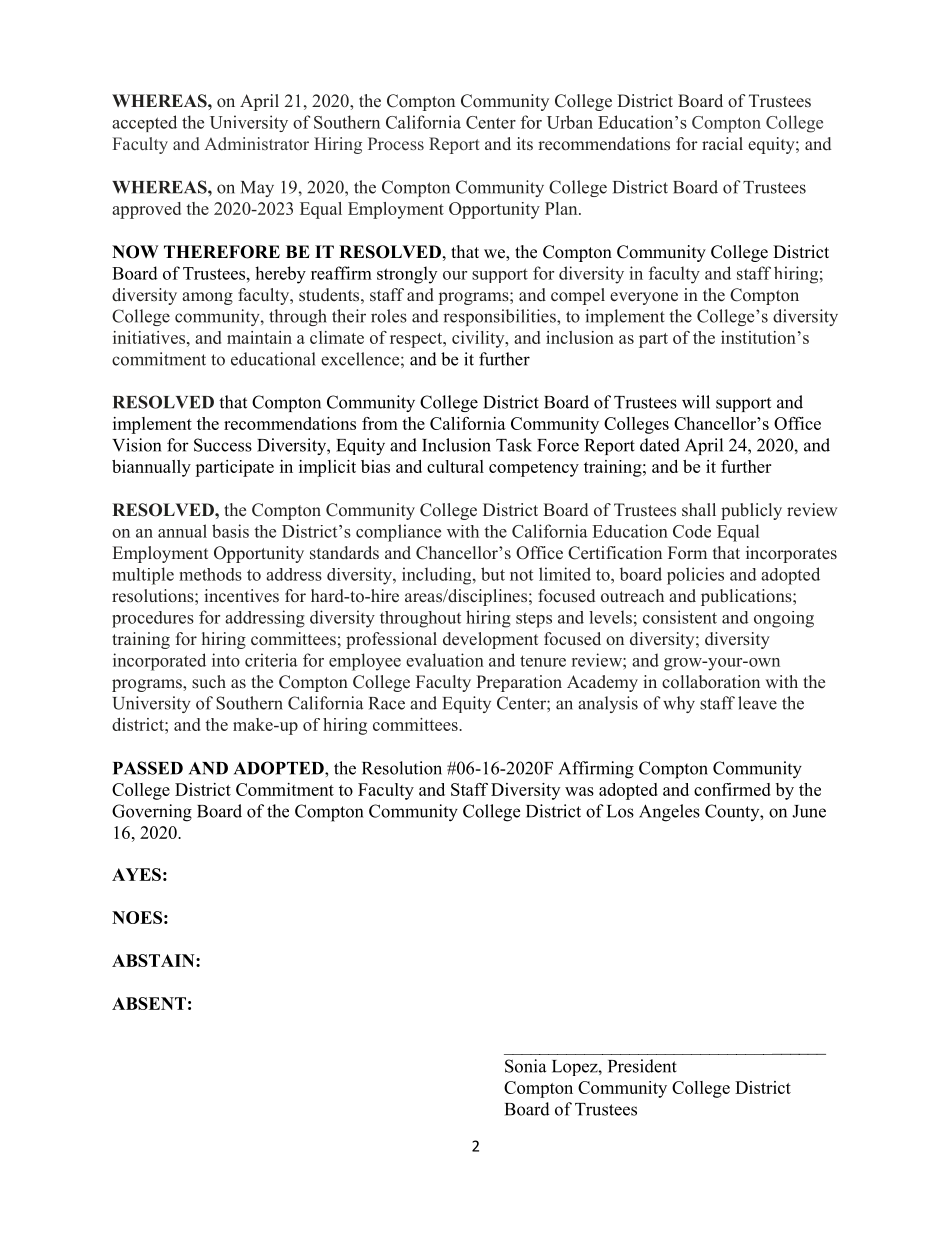 This page has width=952, height=1233. Describe the element at coordinates (722, 143) in the page. I see `racial` at that location.
